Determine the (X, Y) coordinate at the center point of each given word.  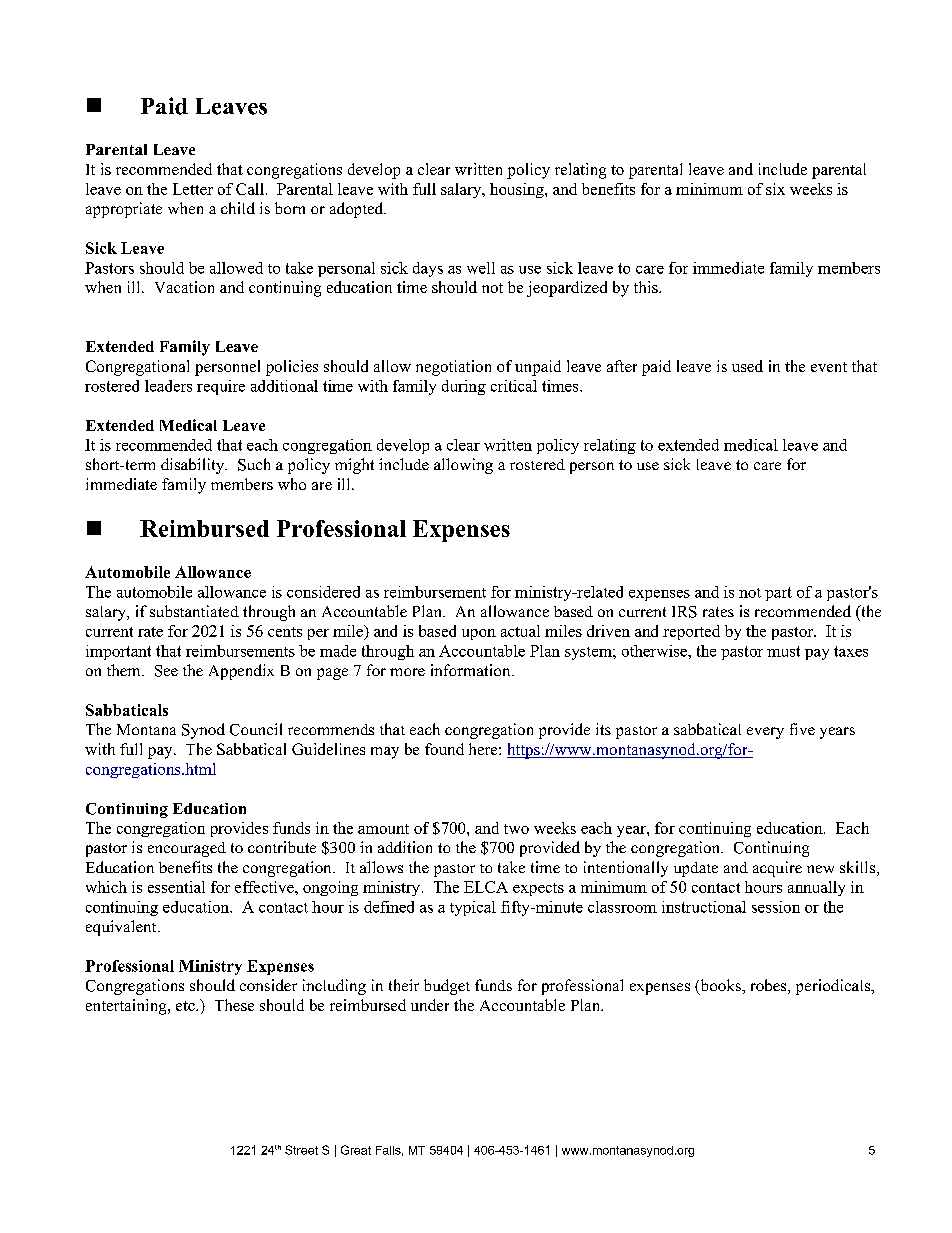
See (166, 671)
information (472, 670)
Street (301, 1150)
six (775, 189)
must (783, 651)
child (238, 208)
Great (356, 1150)
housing (518, 190)
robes (770, 986)
